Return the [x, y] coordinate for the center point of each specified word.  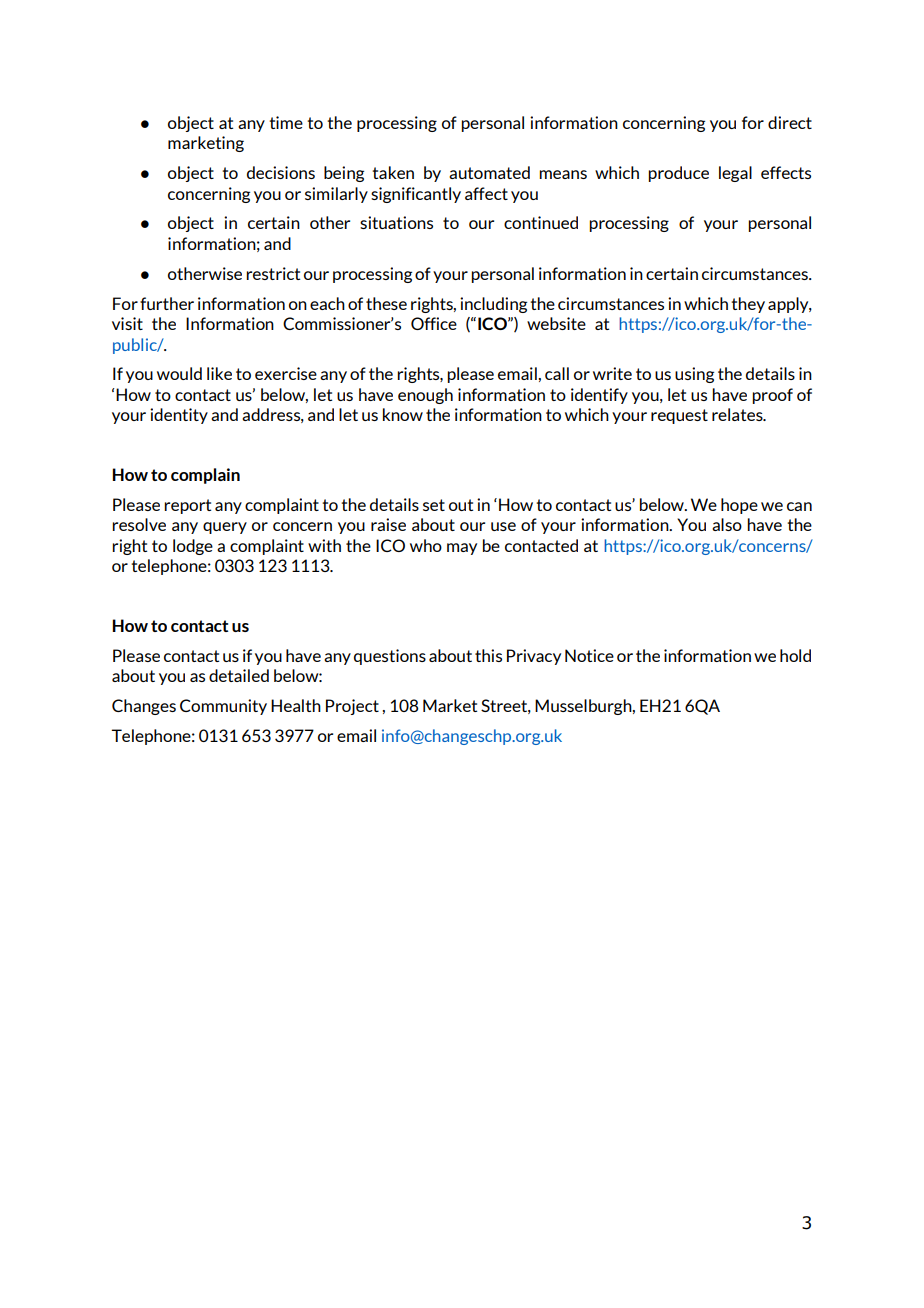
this [488, 655]
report [187, 506]
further [167, 303]
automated [489, 172]
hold [795, 655]
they [748, 305]
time [286, 122]
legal [735, 174]
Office [434, 323]
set [434, 505]
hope [739, 506]
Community [223, 707]
